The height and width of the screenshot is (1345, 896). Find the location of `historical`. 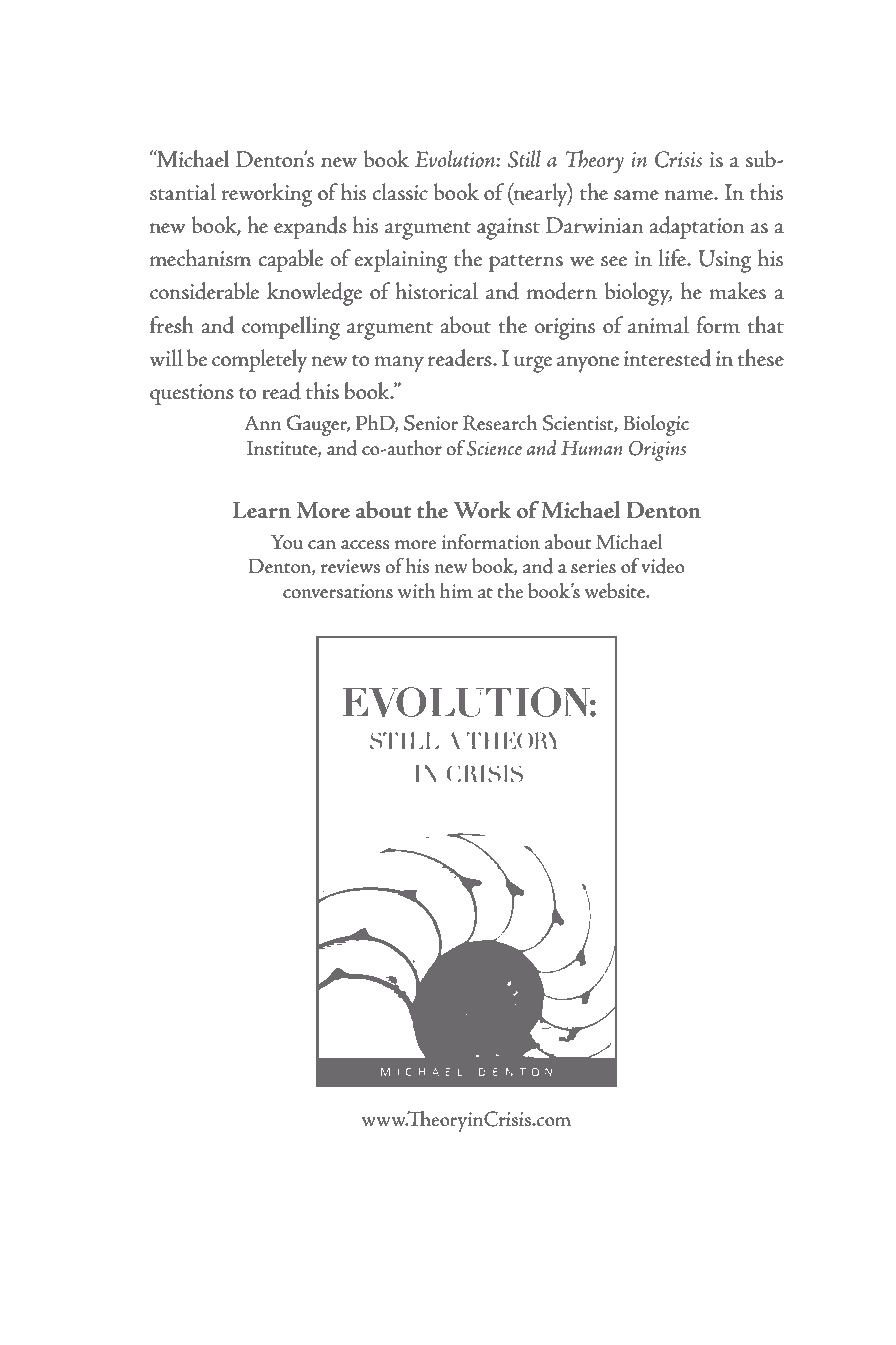

historical is located at coordinates (436, 291).
